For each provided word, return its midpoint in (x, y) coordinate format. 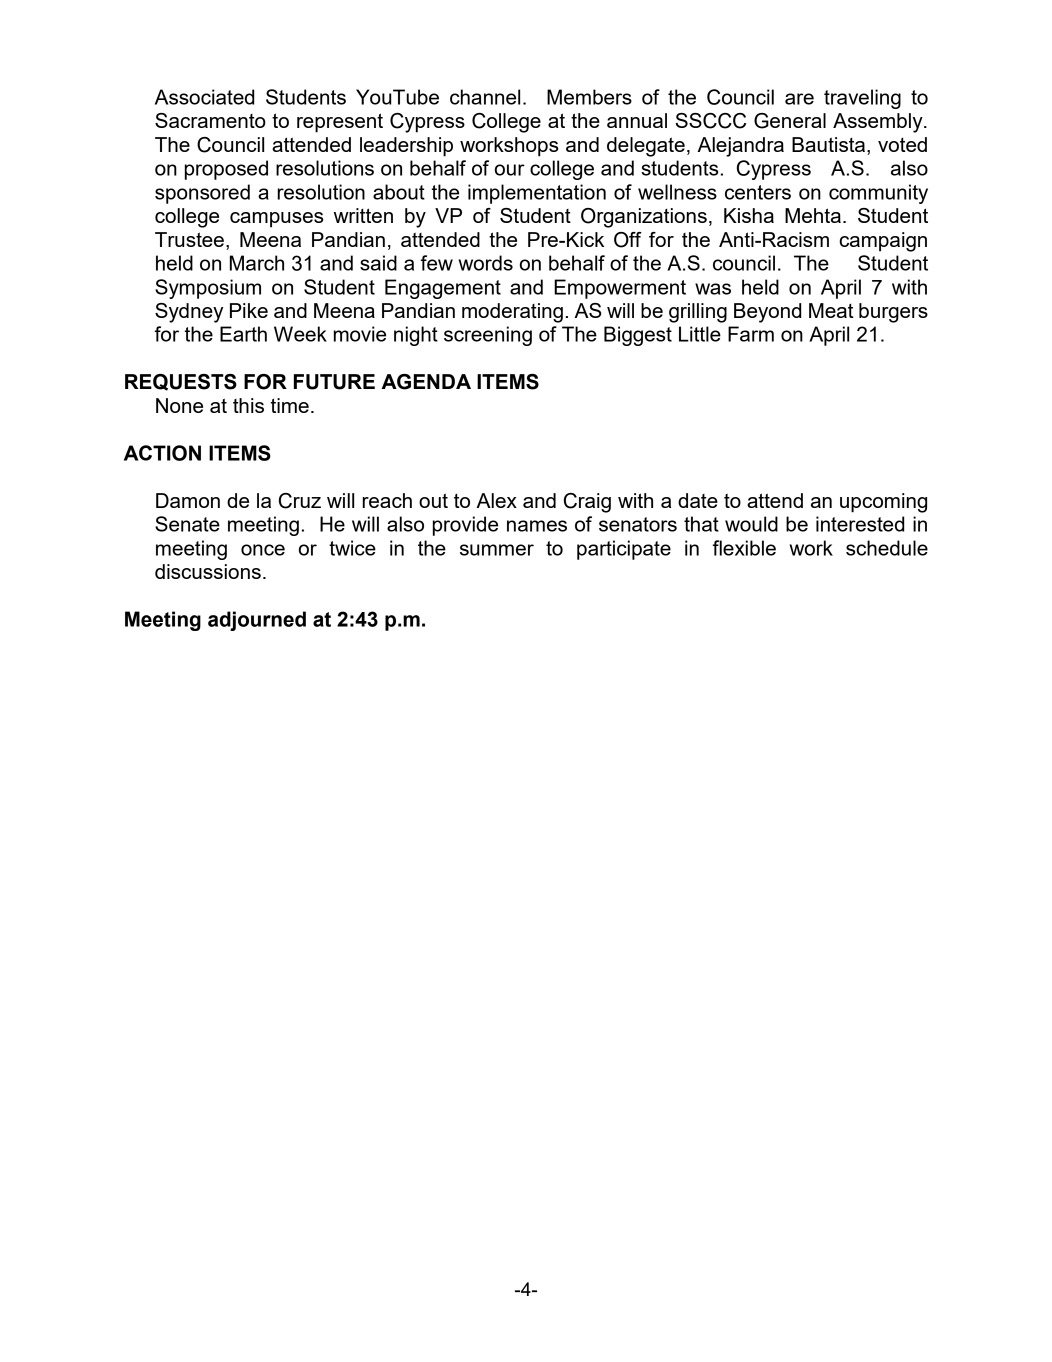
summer (497, 550)
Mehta (813, 215)
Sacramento (210, 120)
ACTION (162, 453)
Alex (496, 500)
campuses (276, 220)
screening (488, 336)
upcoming (883, 503)
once (263, 550)
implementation (537, 194)
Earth (243, 334)
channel (485, 97)
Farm (751, 334)
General (790, 121)
